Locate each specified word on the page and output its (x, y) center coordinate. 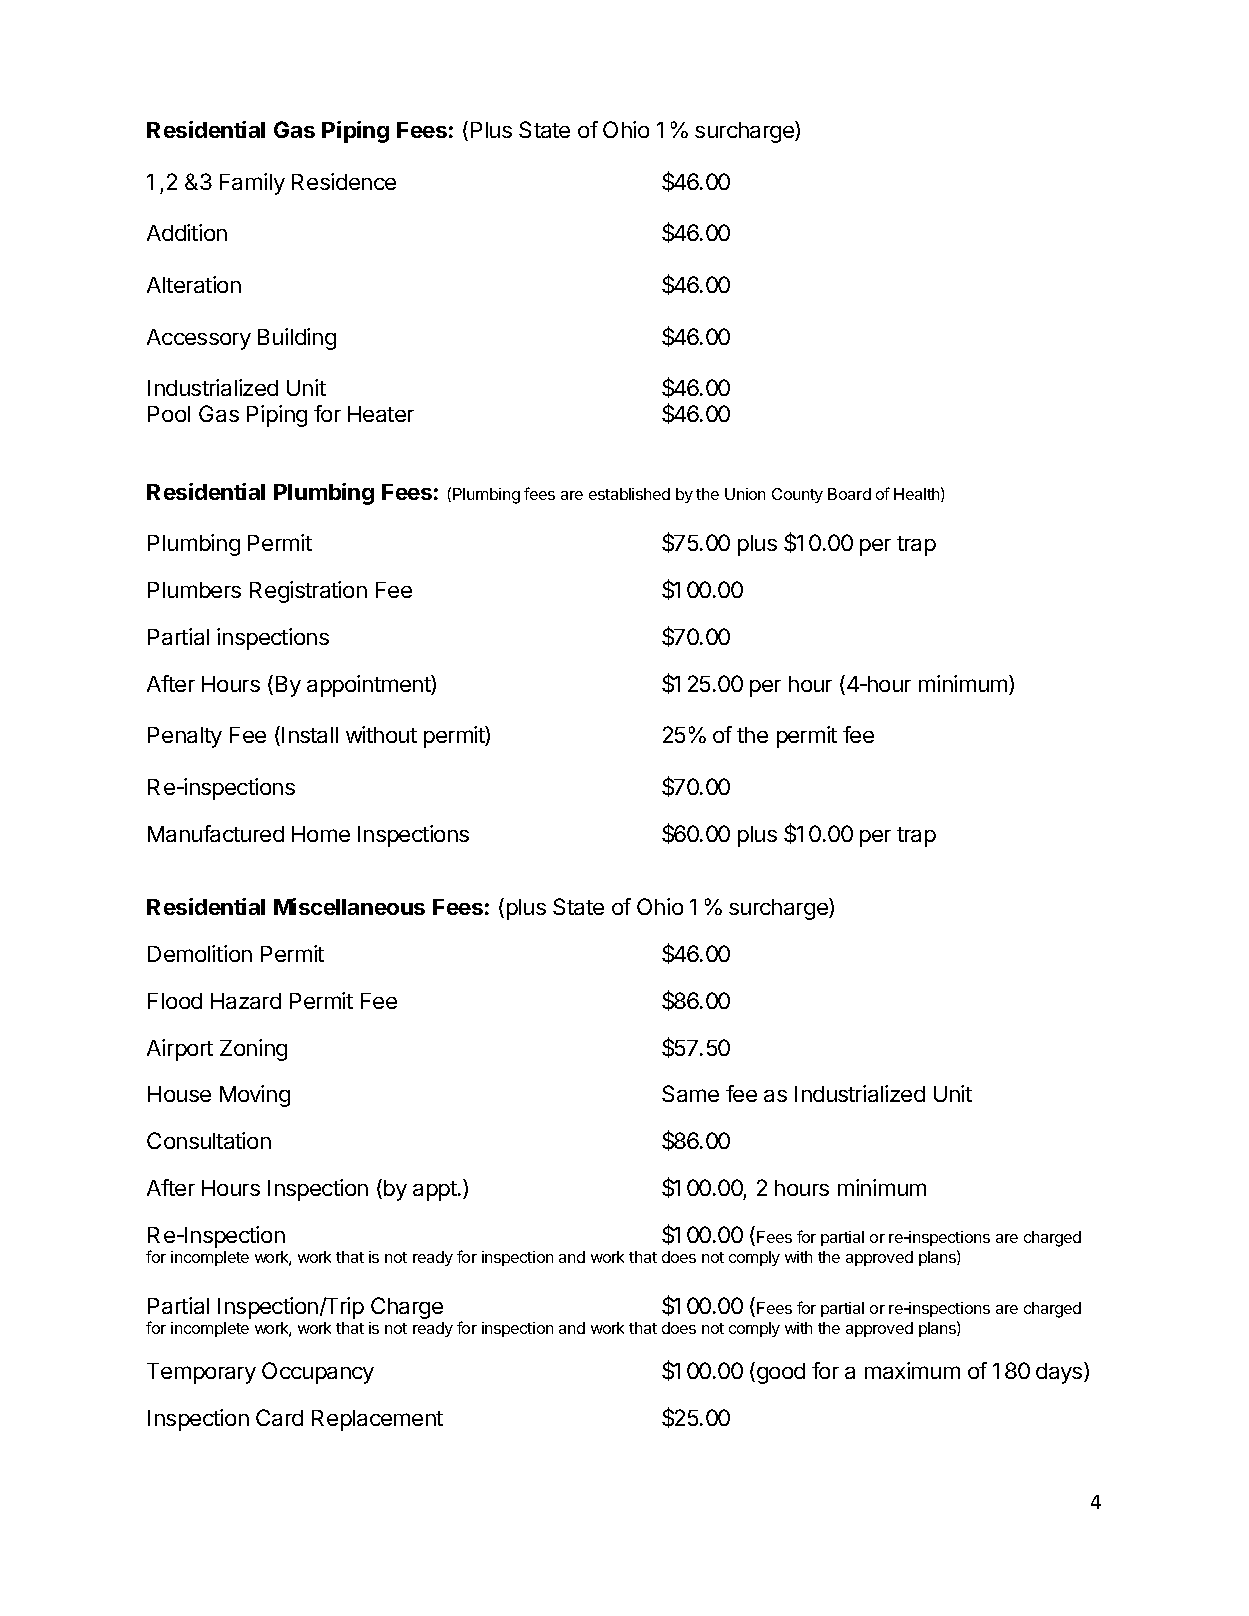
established (629, 494)
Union (745, 494)
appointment (369, 686)
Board (849, 494)
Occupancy (318, 1373)
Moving (255, 1096)
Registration (308, 592)
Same (690, 1093)
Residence (344, 181)
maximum (912, 1370)
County (797, 495)
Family (252, 184)
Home (321, 834)
